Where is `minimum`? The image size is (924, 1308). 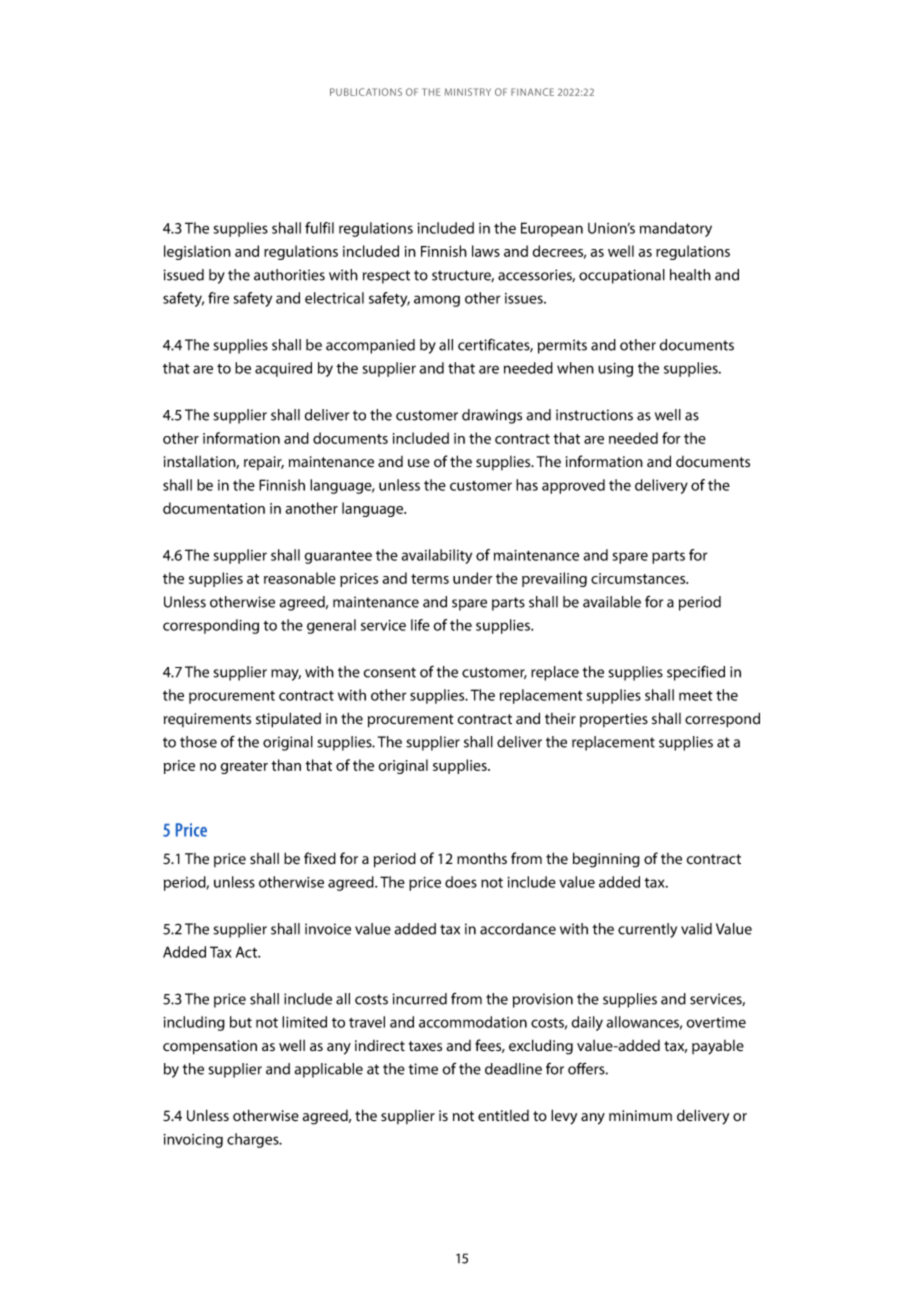 minimum is located at coordinates (640, 1115).
